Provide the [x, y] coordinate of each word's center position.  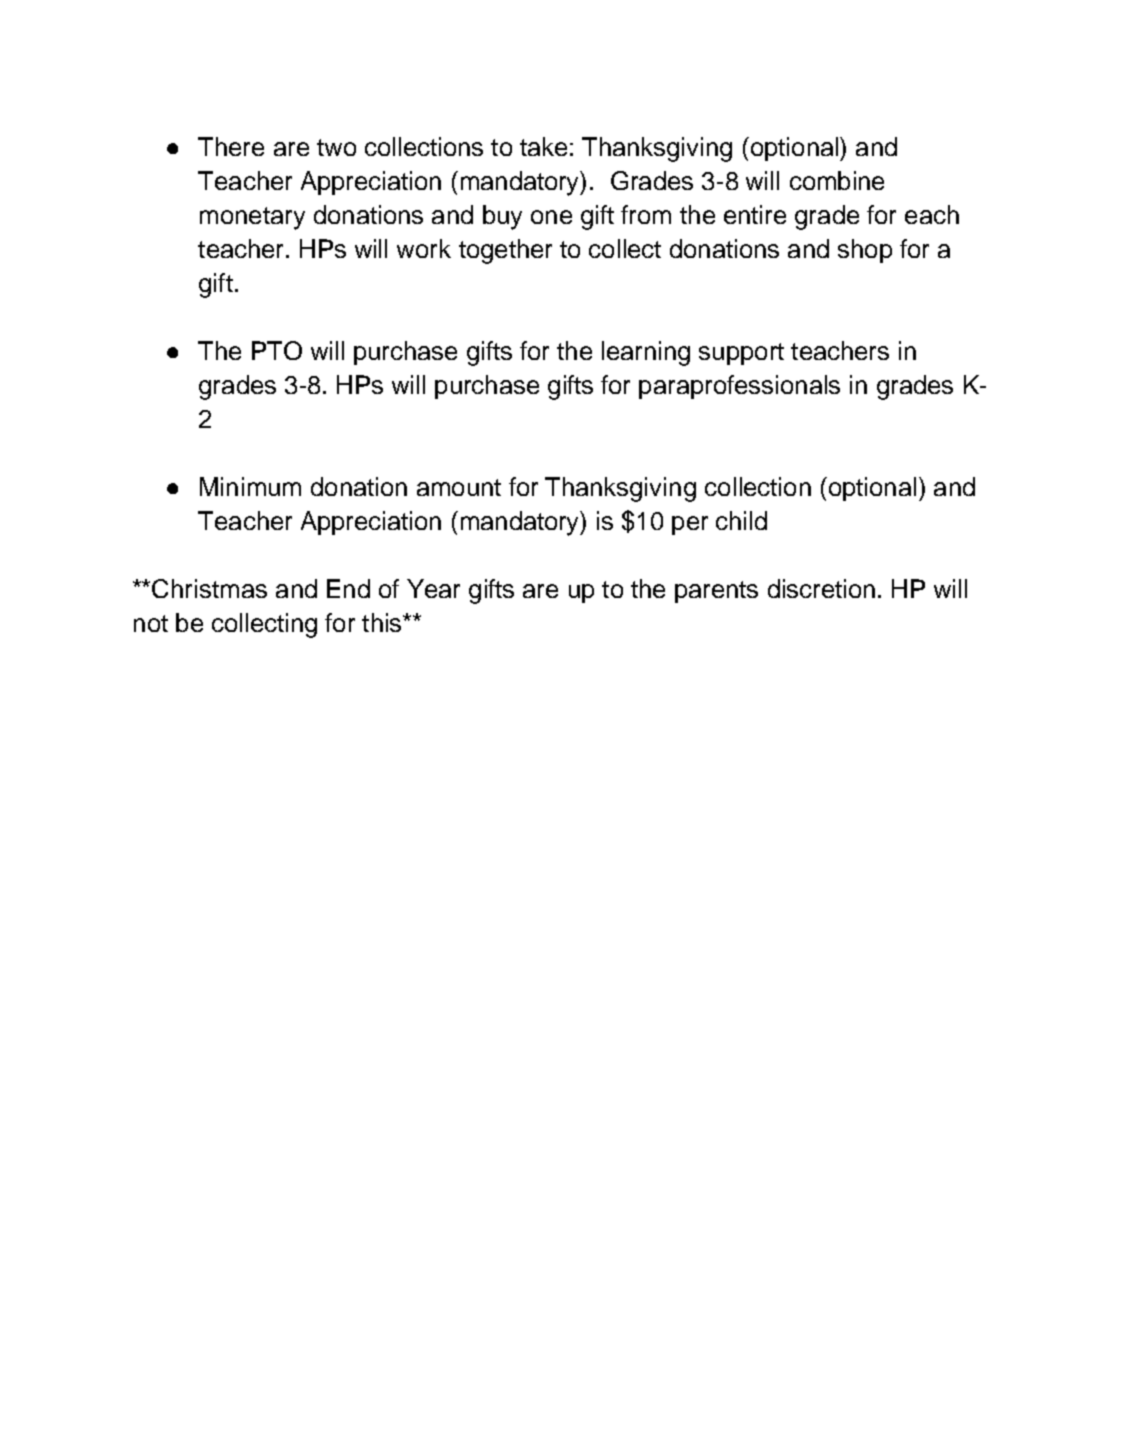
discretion [821, 588]
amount [459, 487]
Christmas [209, 588]
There [231, 146]
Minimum [250, 486]
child [741, 520]
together [505, 251]
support [741, 354]
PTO [277, 350]
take [543, 146]
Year [433, 588]
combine [837, 180]
